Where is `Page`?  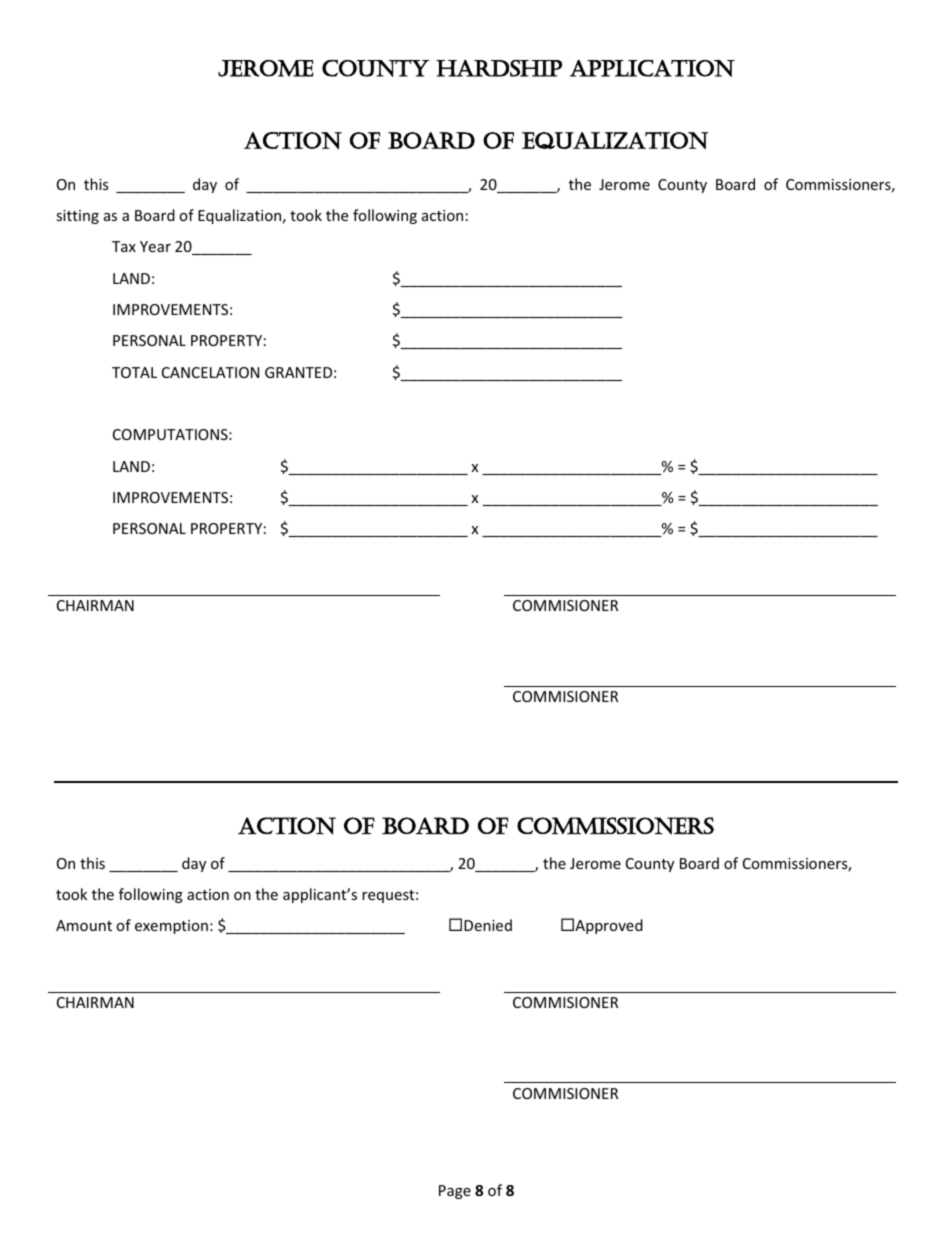
Page is located at coordinates (455, 1192).
